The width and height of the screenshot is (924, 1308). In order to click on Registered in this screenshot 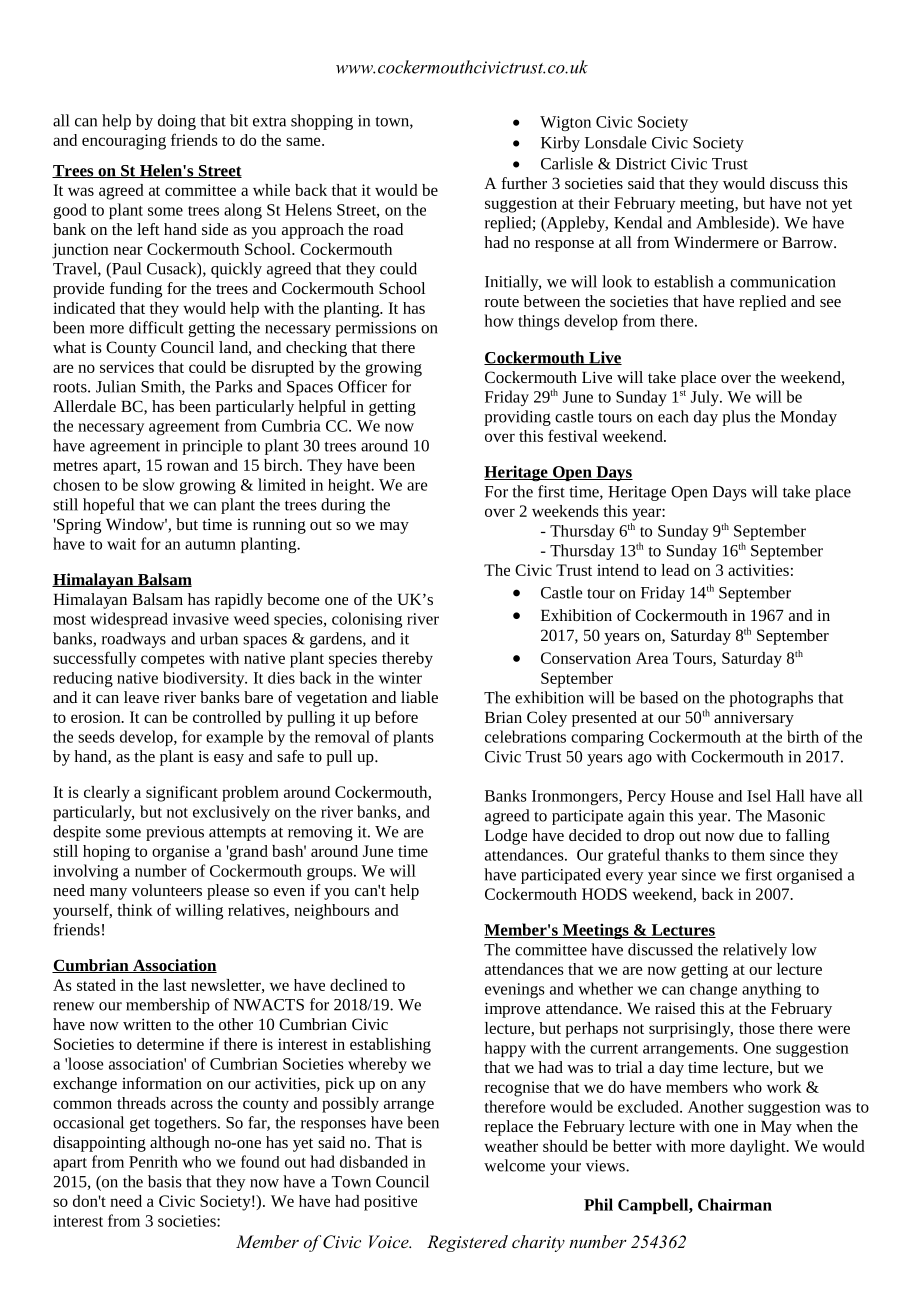, I will do `click(467, 1243)`.
